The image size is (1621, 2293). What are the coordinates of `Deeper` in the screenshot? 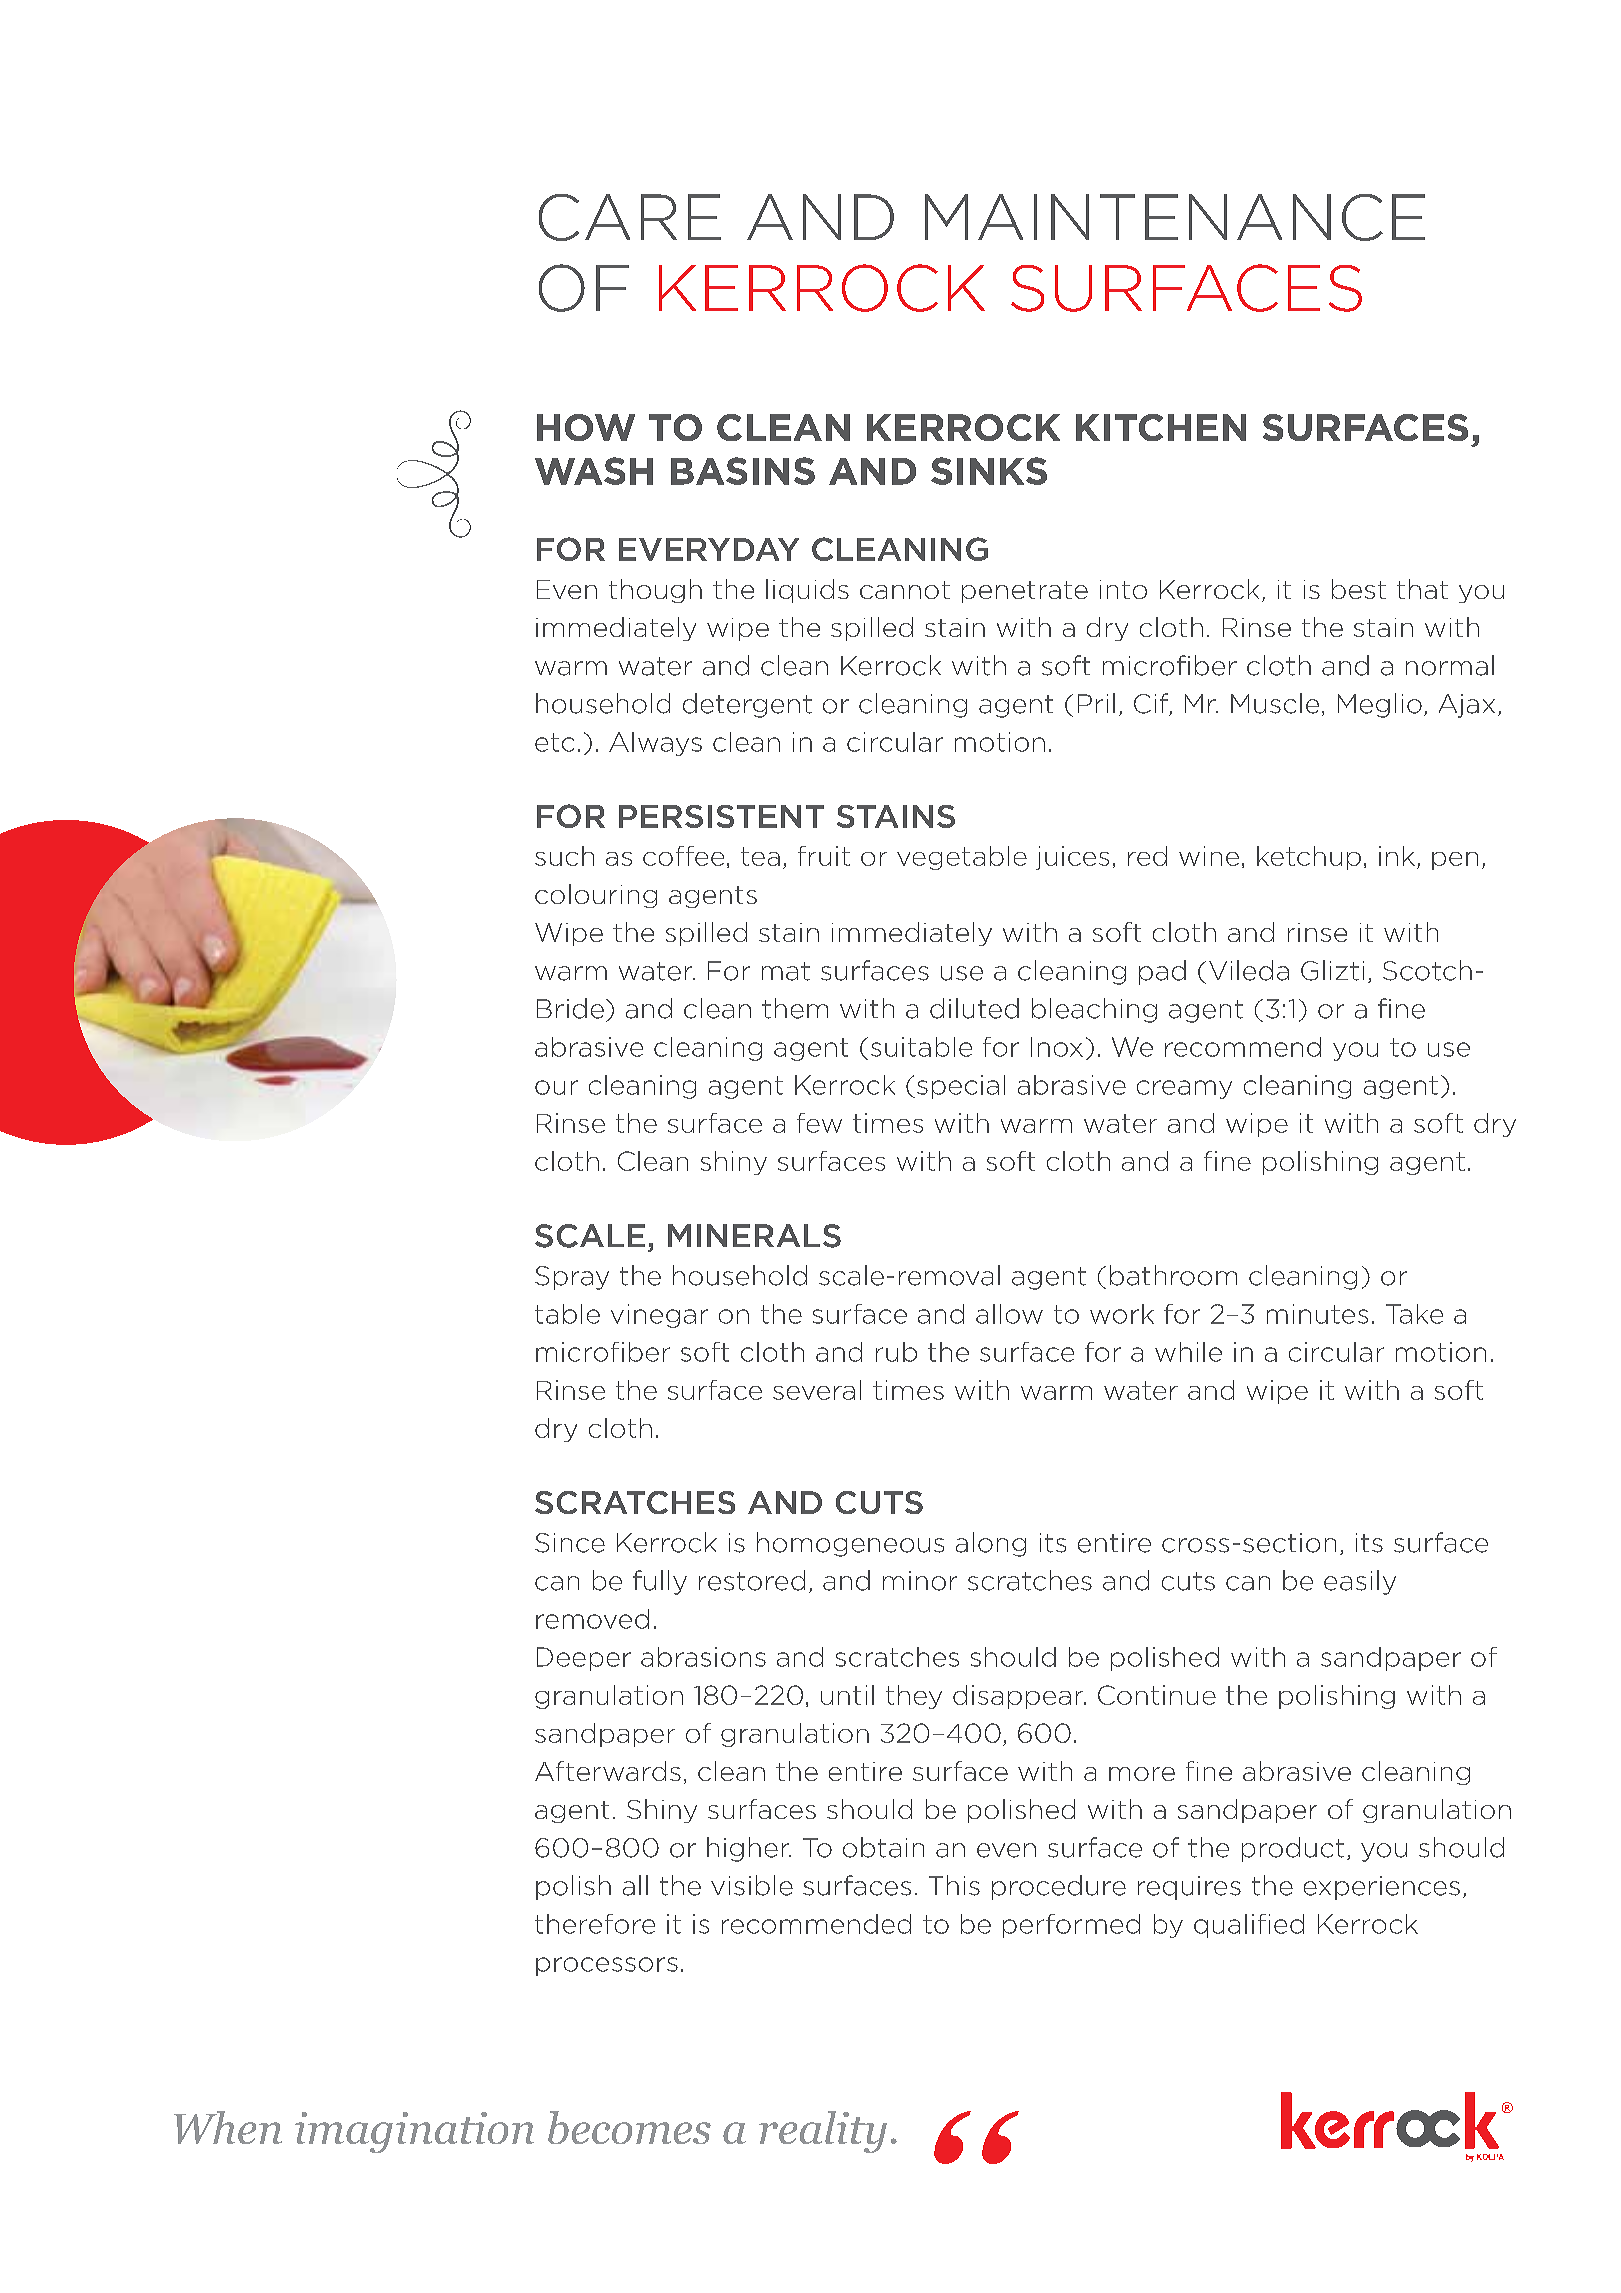 It's located at (584, 1659).
